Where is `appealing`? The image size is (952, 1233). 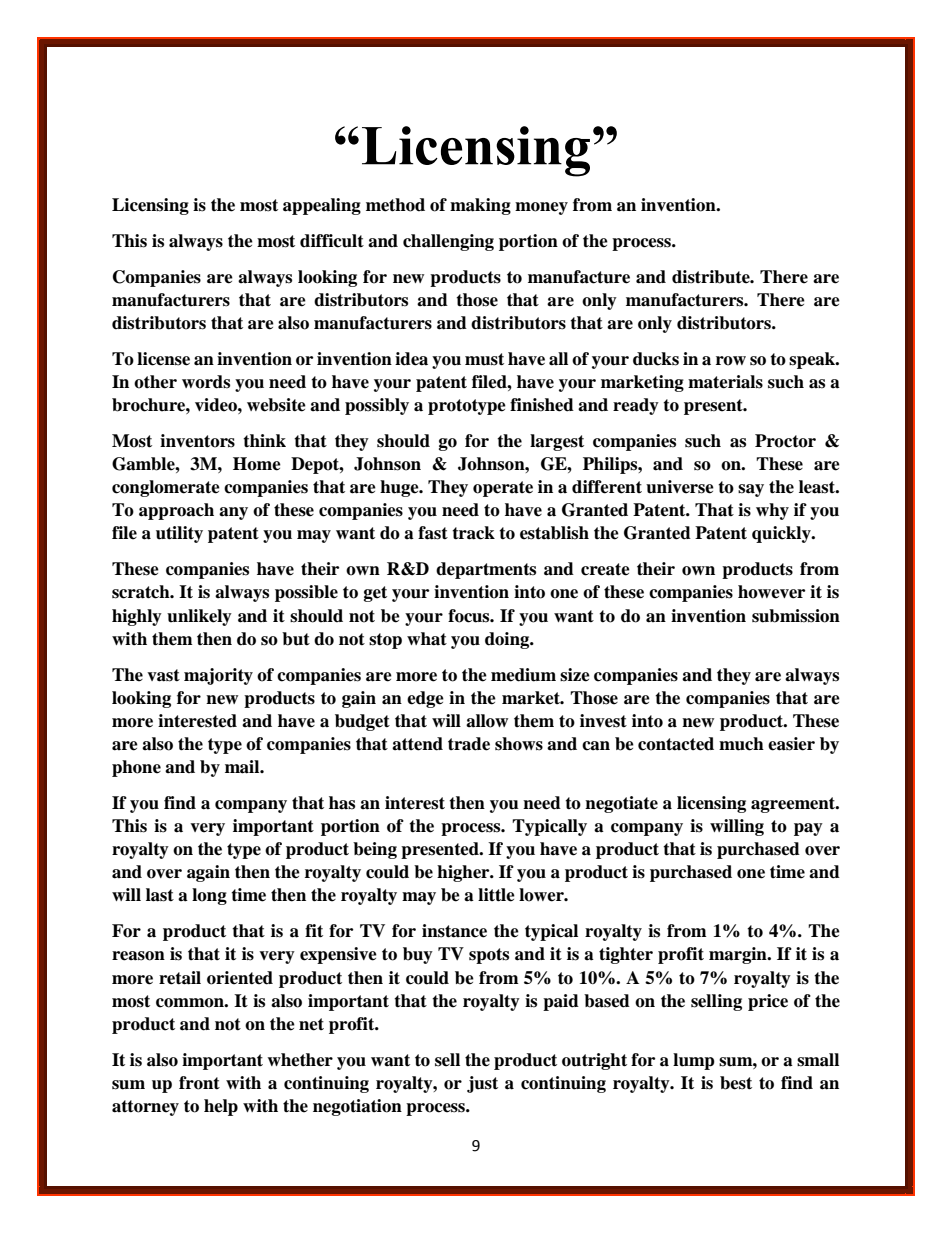
appealing is located at coordinates (322, 206).
